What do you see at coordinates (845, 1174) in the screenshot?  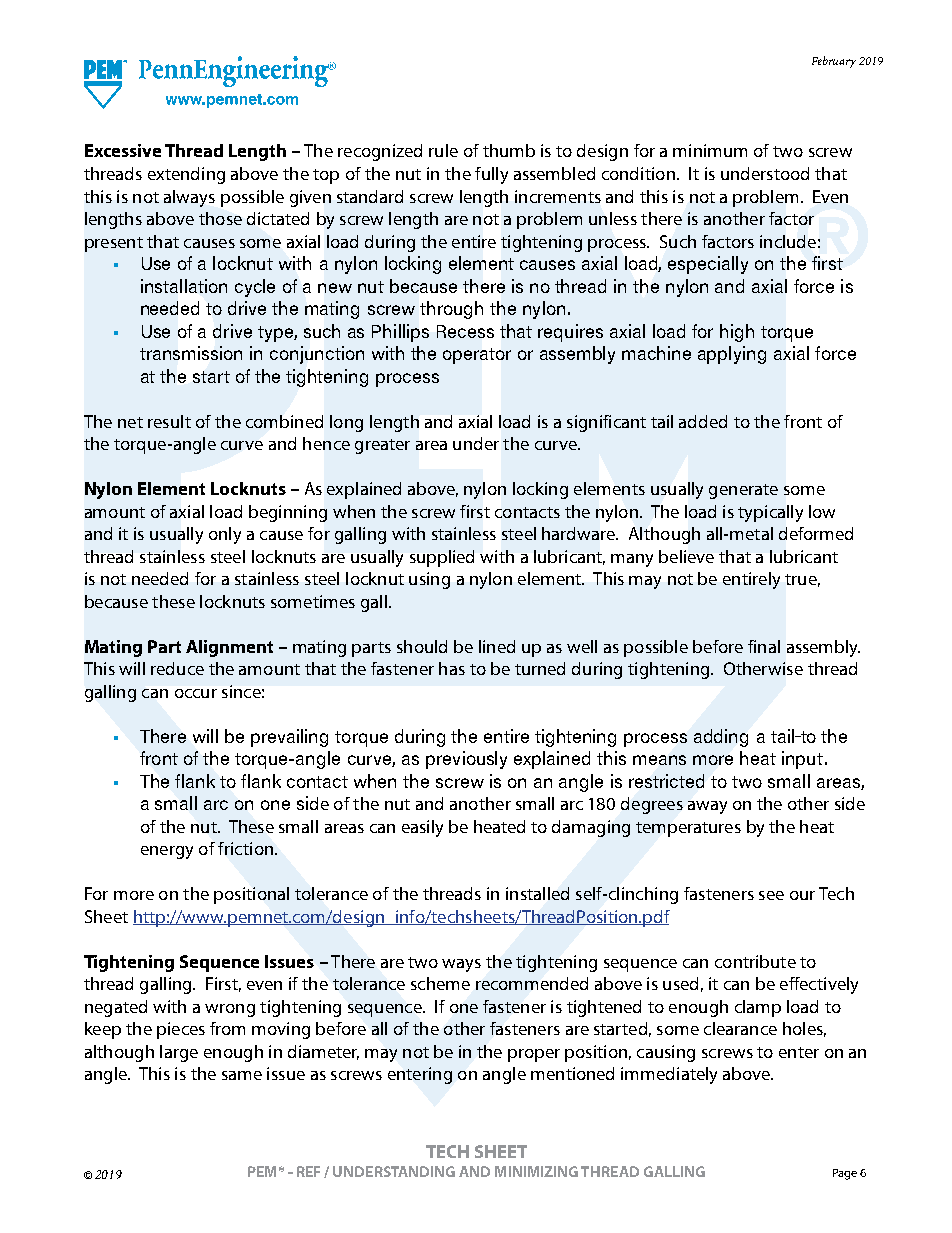 I see `Page` at bounding box center [845, 1174].
